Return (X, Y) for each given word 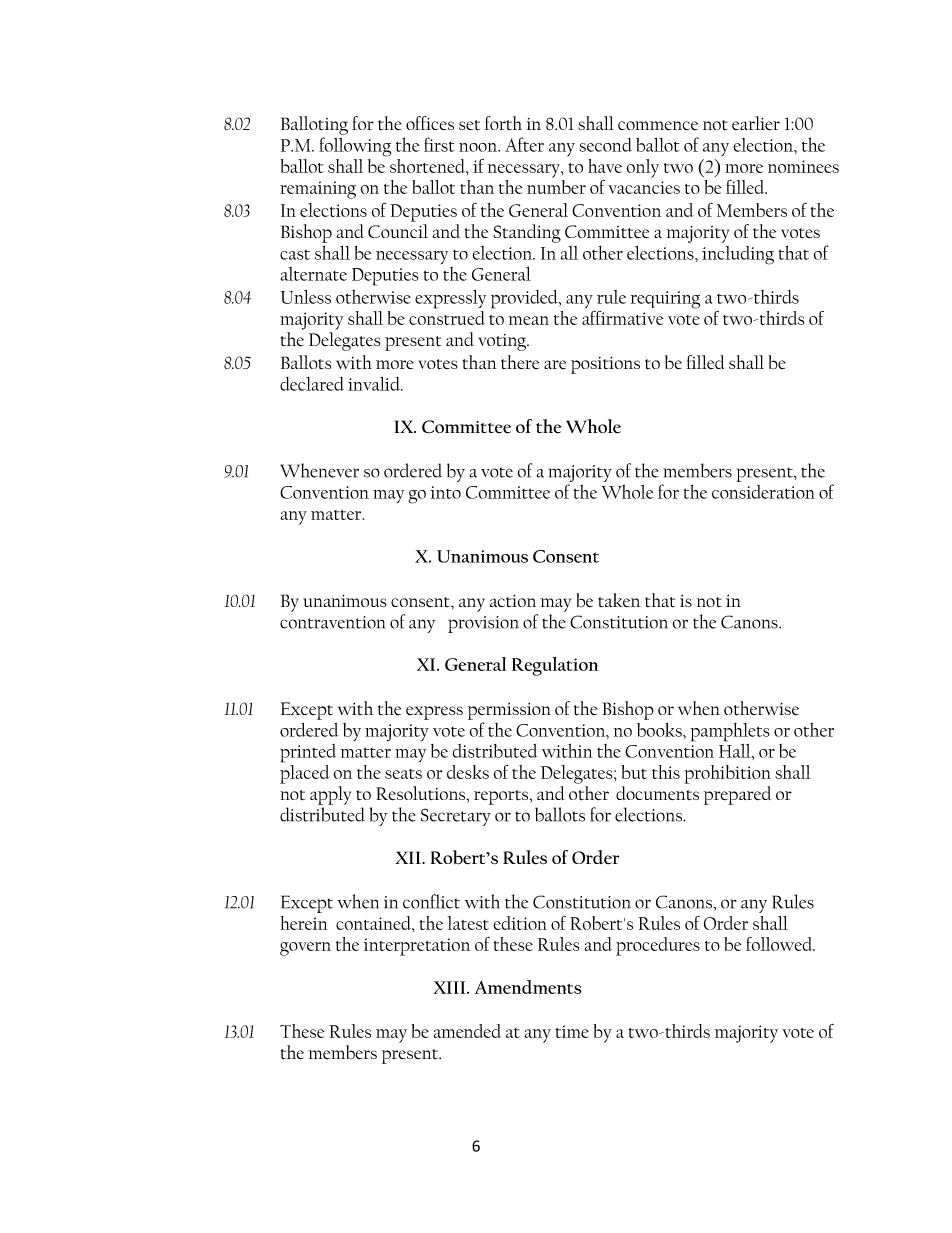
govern (305, 949)
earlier (756, 123)
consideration (763, 492)
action (513, 601)
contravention (332, 622)
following (355, 147)
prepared (737, 795)
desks (468, 772)
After (524, 144)
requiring (665, 300)
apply (330, 795)
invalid (375, 384)
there (520, 362)
